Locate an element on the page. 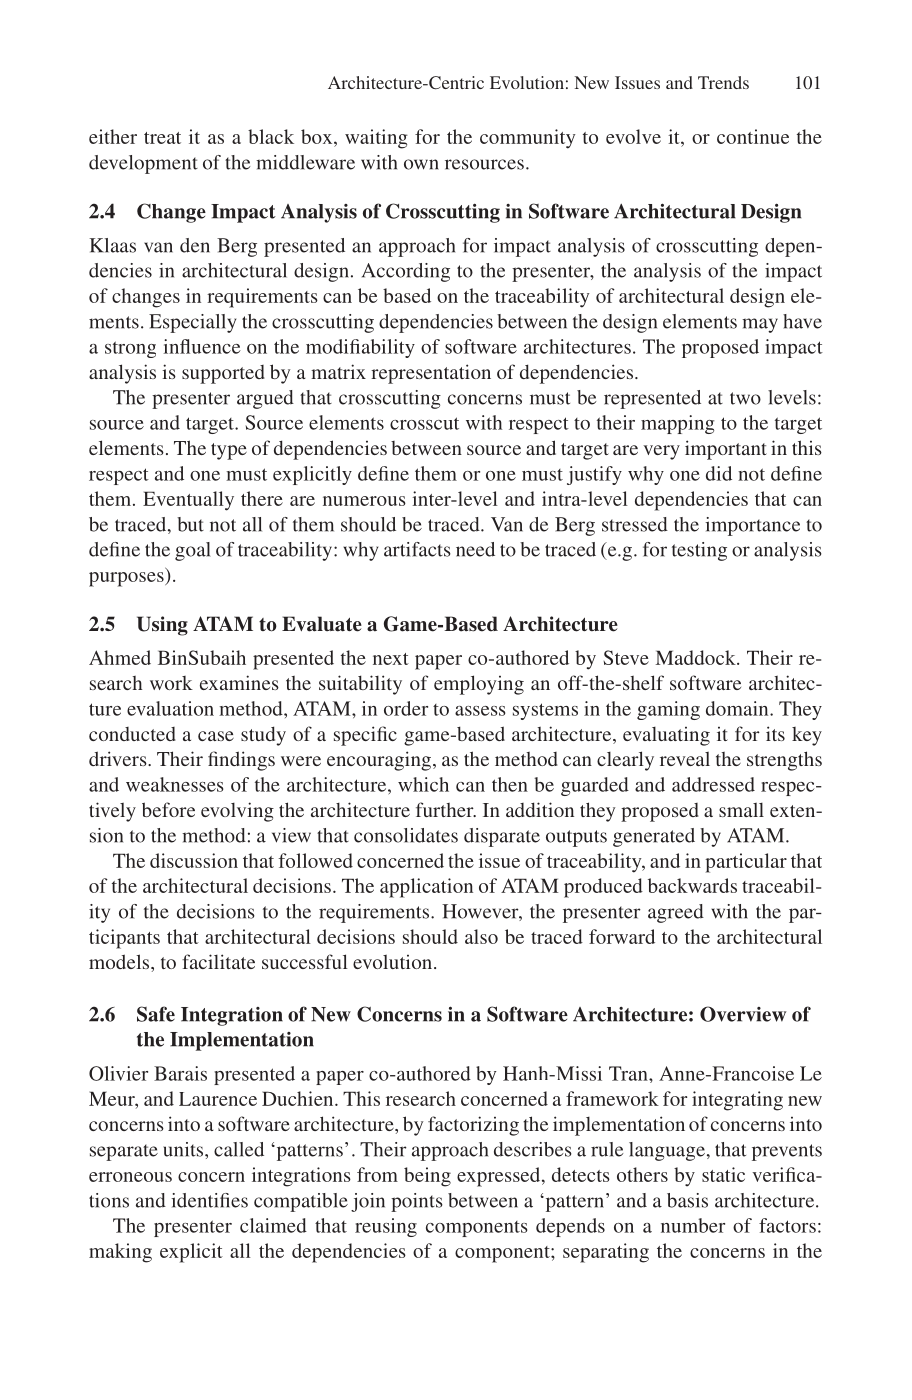 This page has height=1400, width=912. evolving is located at coordinates (237, 812).
